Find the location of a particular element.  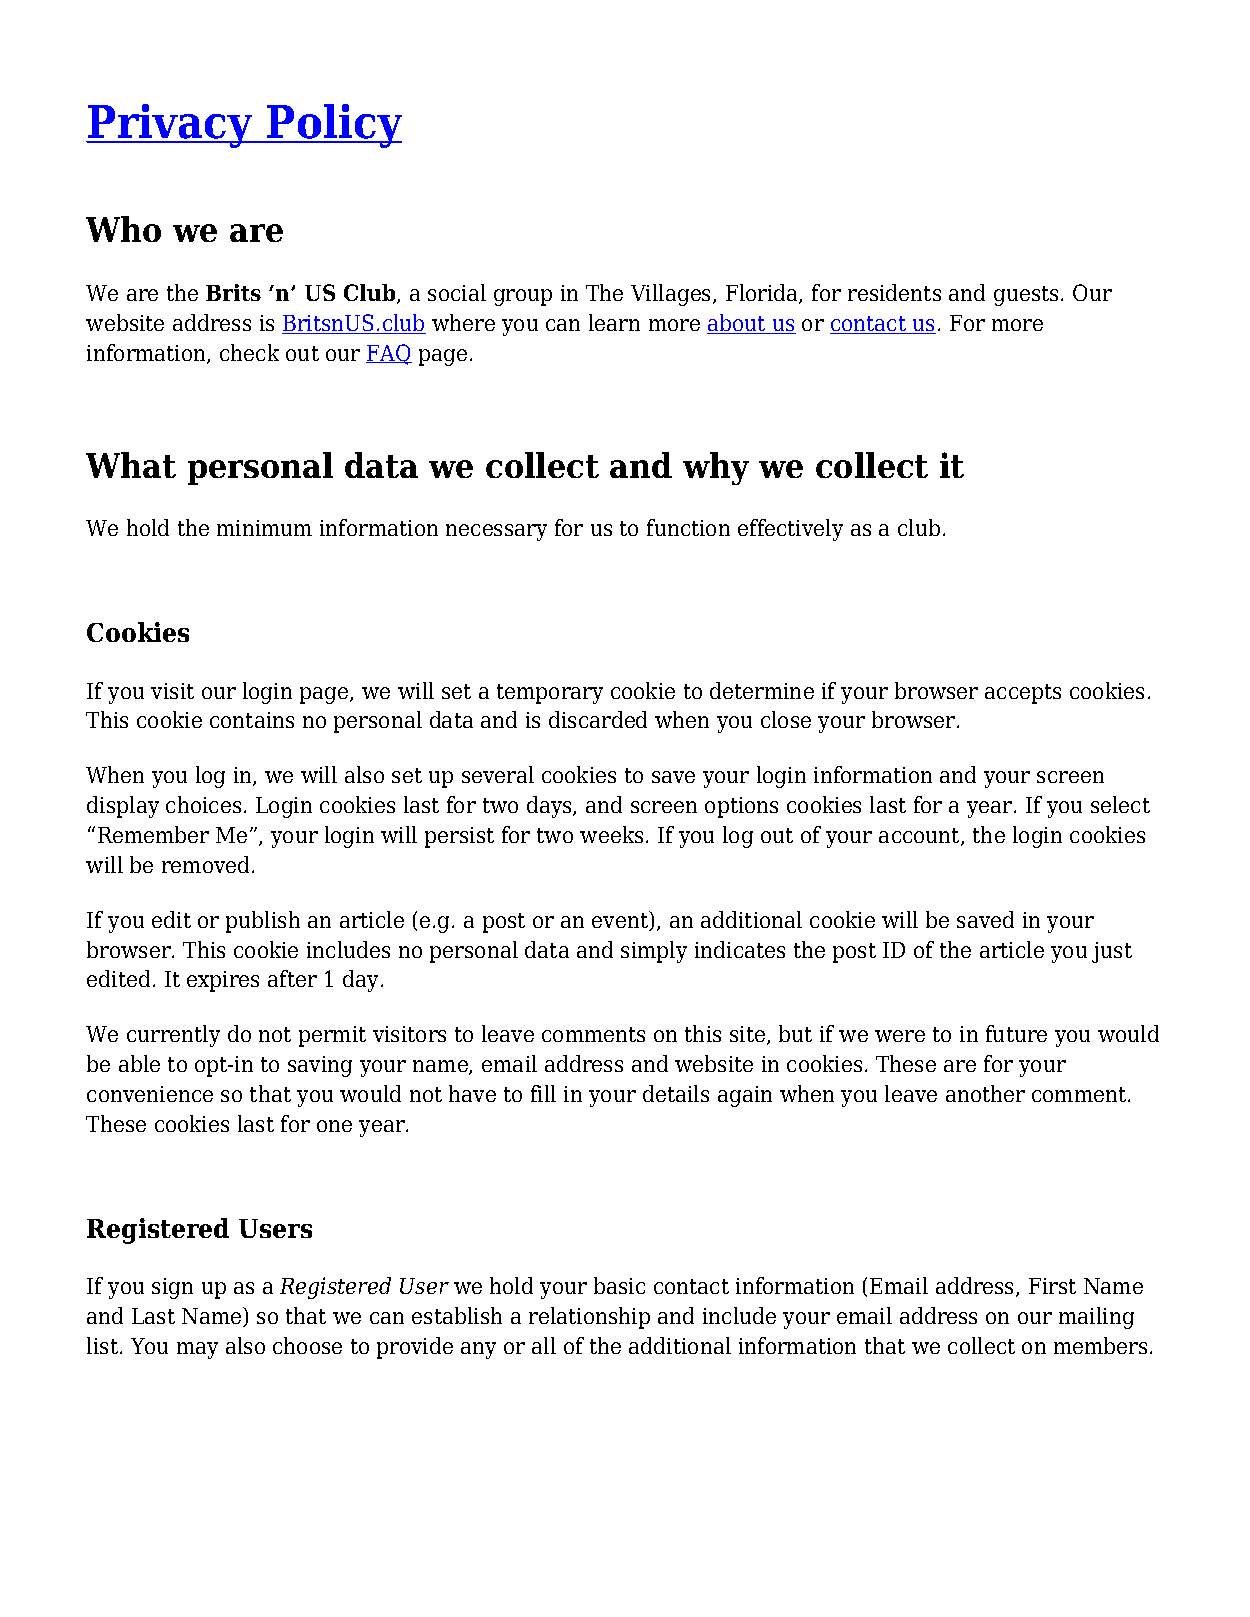

details is located at coordinates (676, 1093).
